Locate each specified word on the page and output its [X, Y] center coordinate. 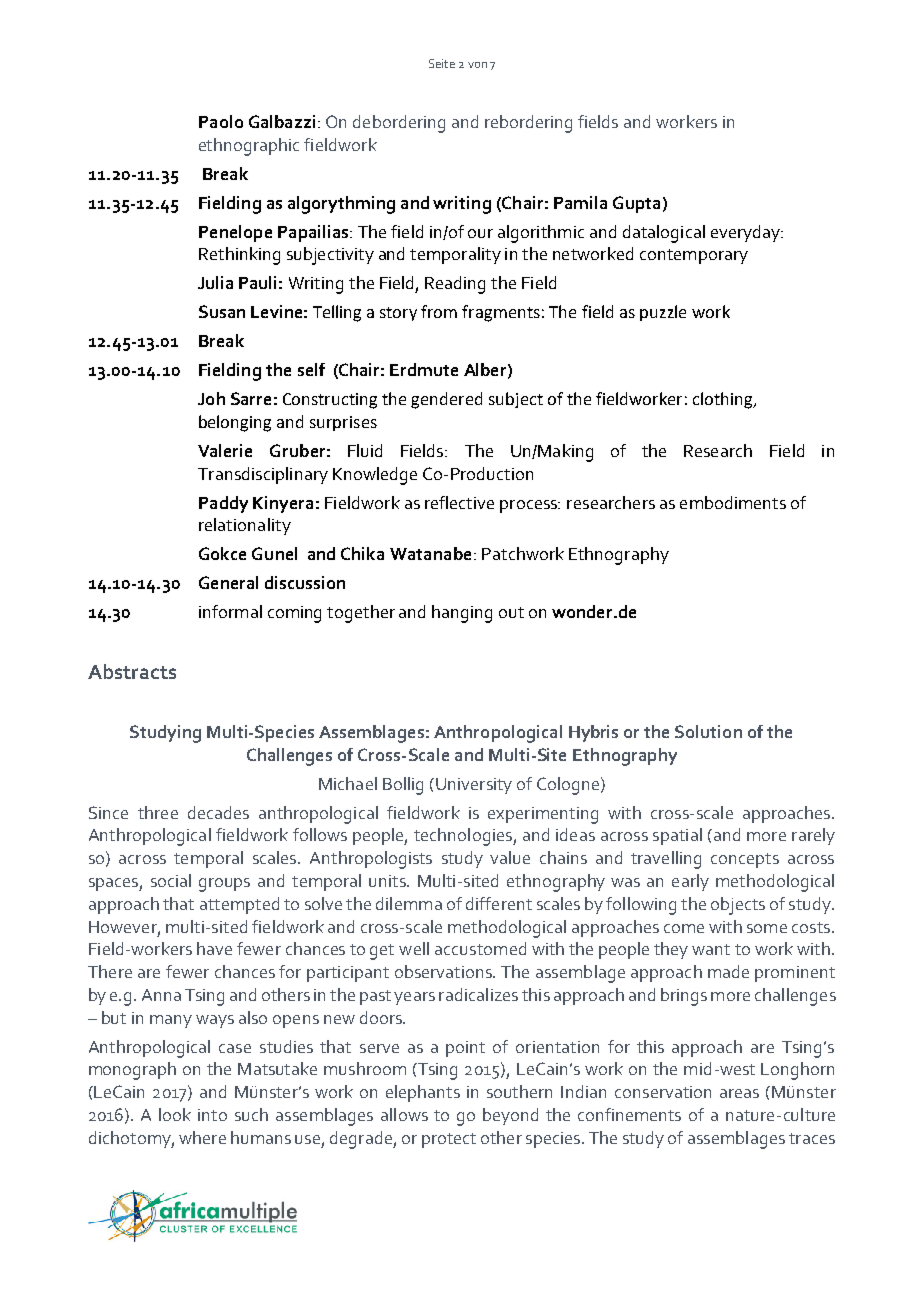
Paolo [221, 121]
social [171, 880]
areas [739, 1093]
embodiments [733, 502]
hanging [462, 614]
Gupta [636, 204]
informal [230, 611]
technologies [464, 837]
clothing [724, 400]
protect [449, 1140]
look [175, 1114]
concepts [745, 860]
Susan [222, 311]
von [477, 65]
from [439, 311]
